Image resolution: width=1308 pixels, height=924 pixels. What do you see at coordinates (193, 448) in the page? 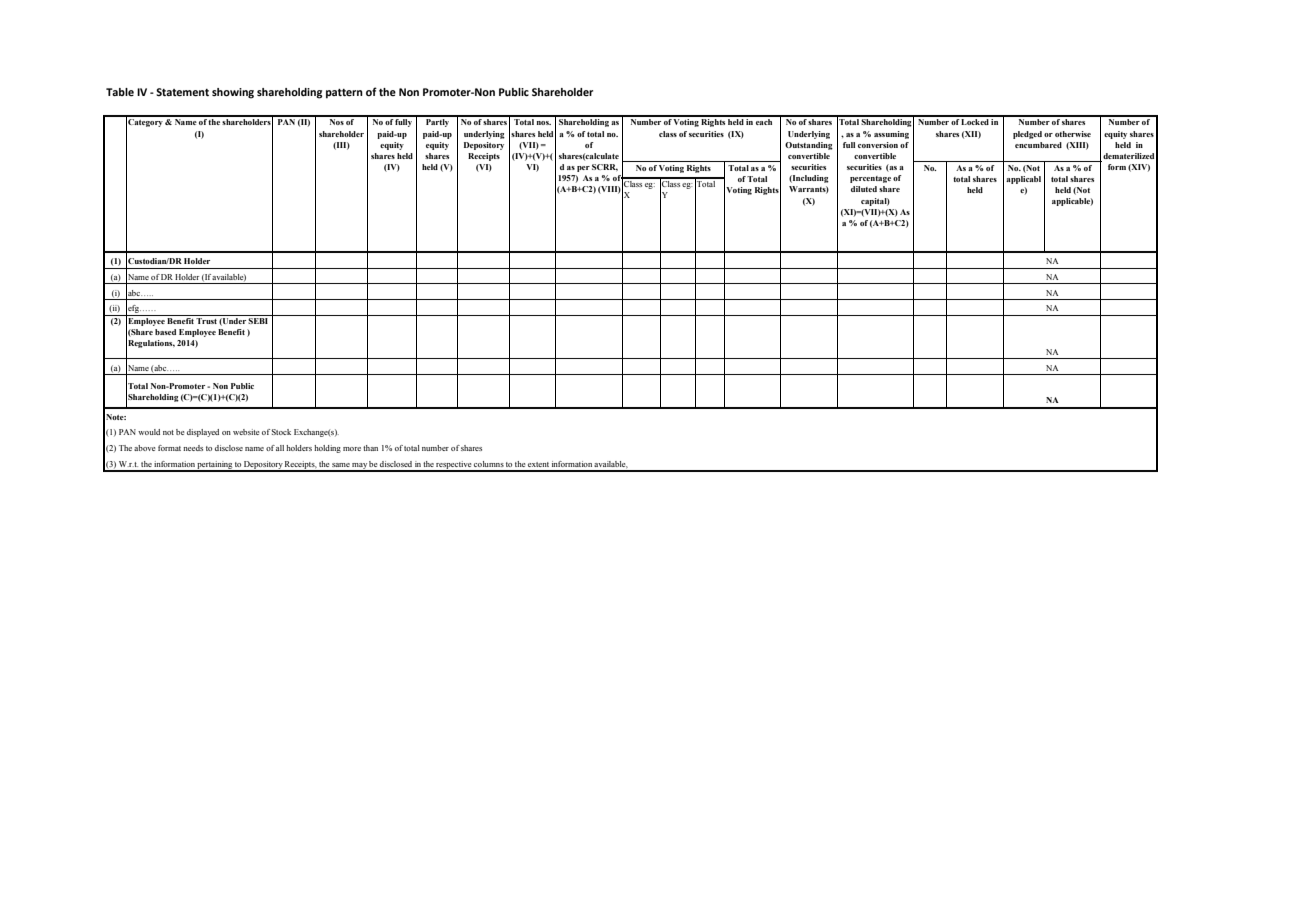
I see `needs` at bounding box center [193, 448].
